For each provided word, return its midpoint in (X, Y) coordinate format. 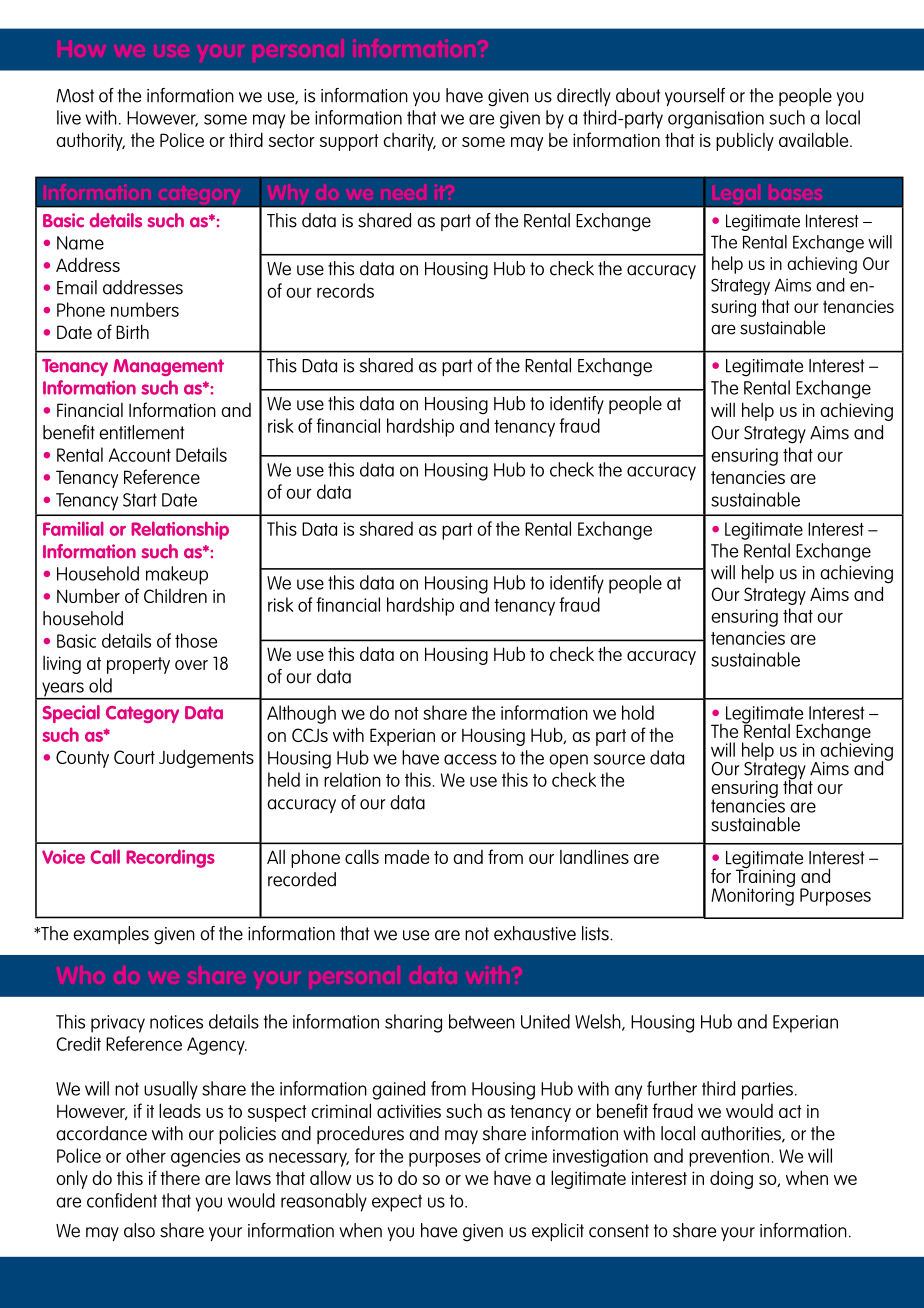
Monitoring (752, 896)
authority (90, 141)
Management (168, 367)
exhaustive (535, 933)
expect (397, 1203)
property (138, 665)
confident (122, 1200)
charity (409, 141)
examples (111, 935)
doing (731, 1179)
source (619, 759)
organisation (716, 120)
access (470, 759)
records (345, 290)
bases (795, 192)
